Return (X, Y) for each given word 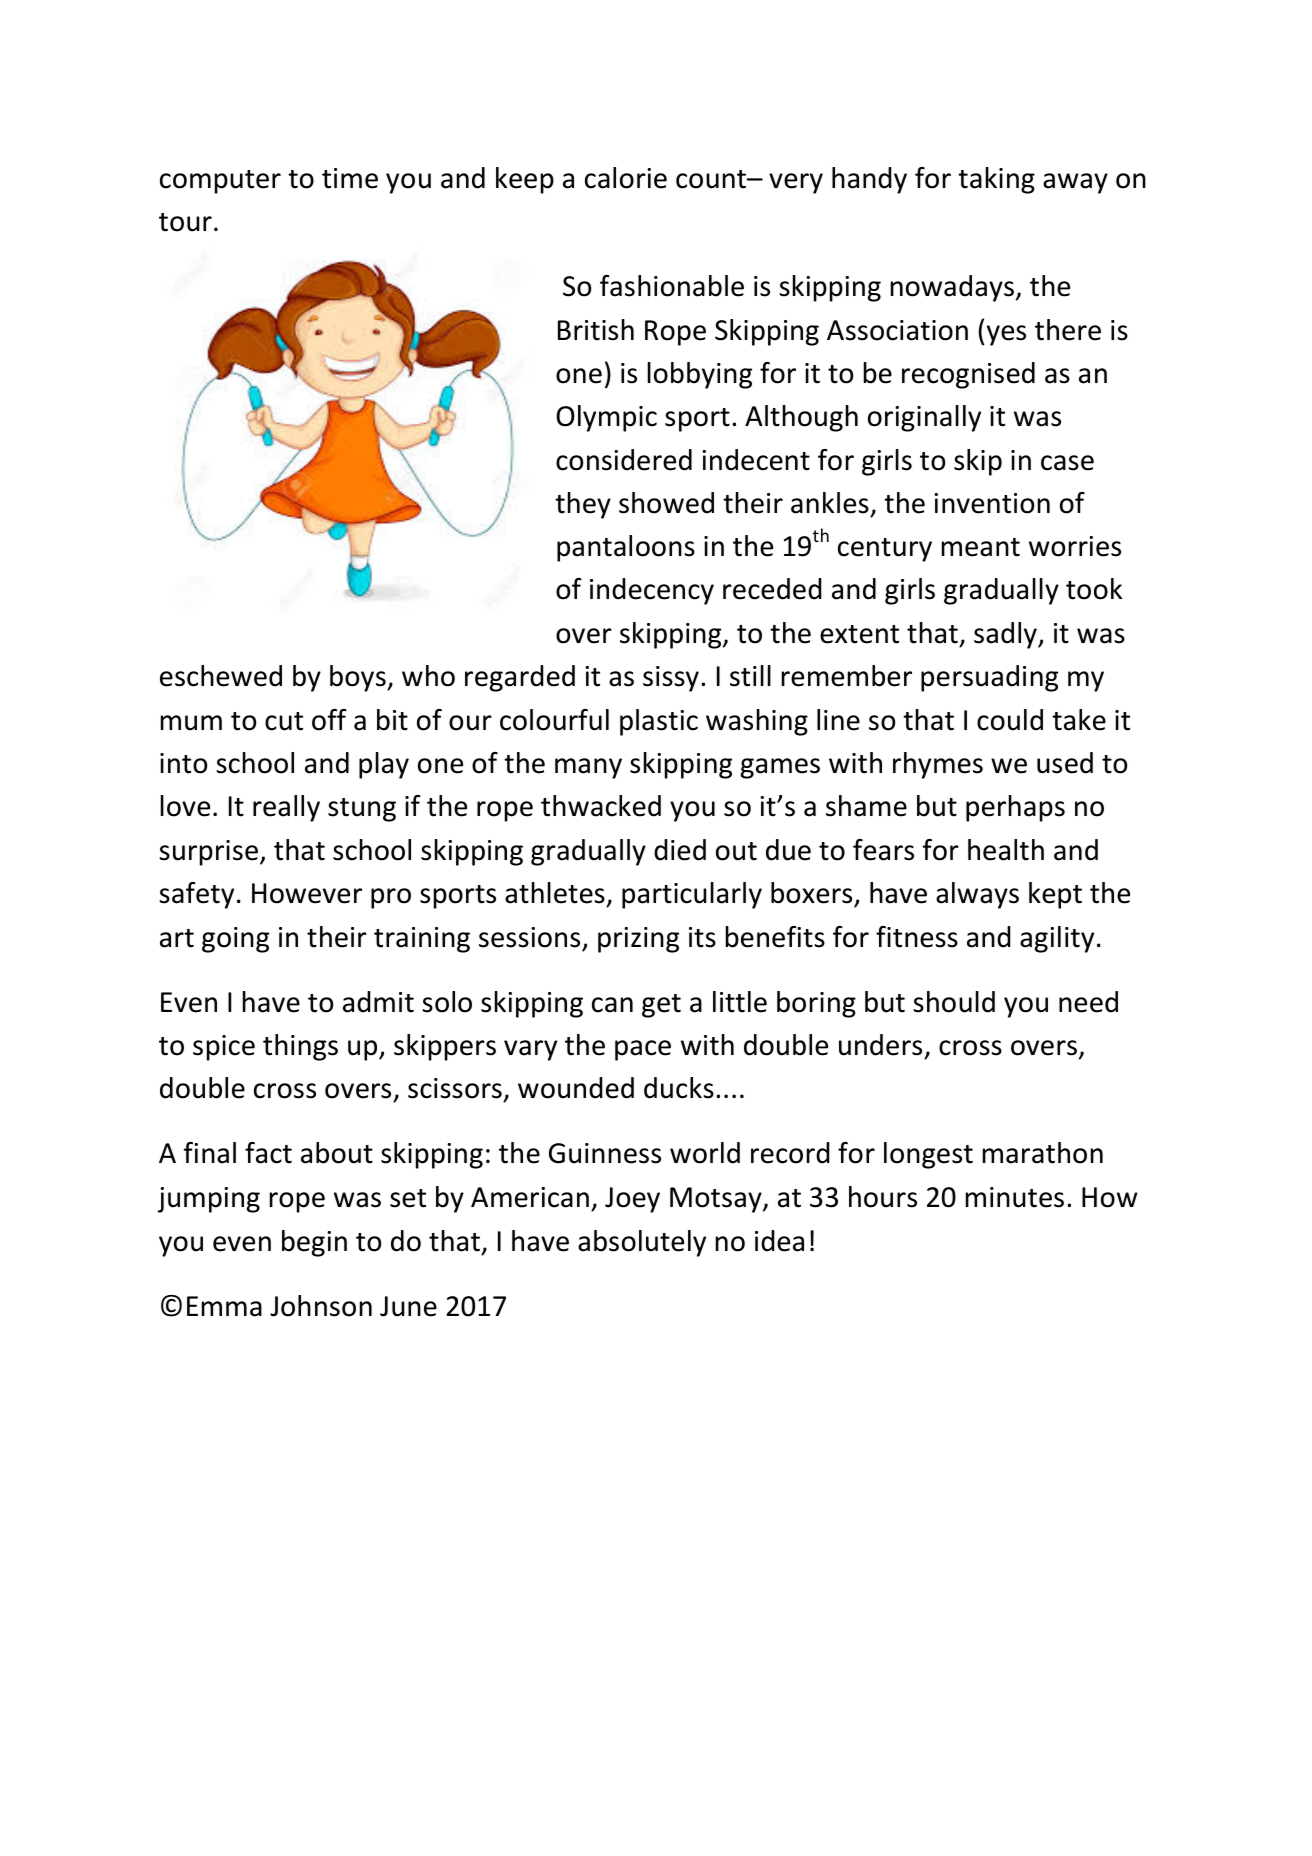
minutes (1015, 1197)
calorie (626, 178)
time (350, 178)
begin (314, 1243)
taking (996, 180)
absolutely (642, 1243)
